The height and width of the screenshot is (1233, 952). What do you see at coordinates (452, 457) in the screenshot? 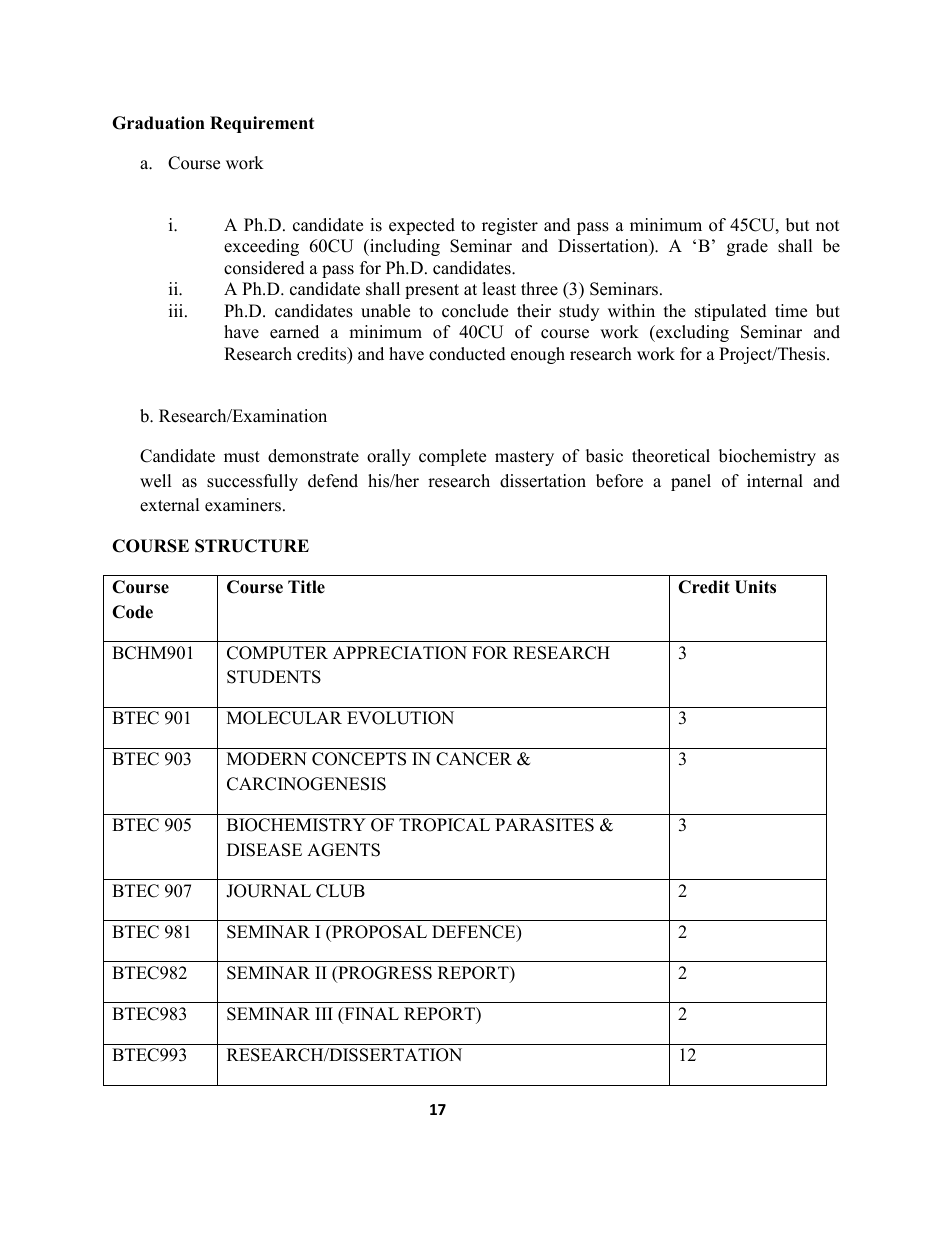
I see `complete` at bounding box center [452, 457].
